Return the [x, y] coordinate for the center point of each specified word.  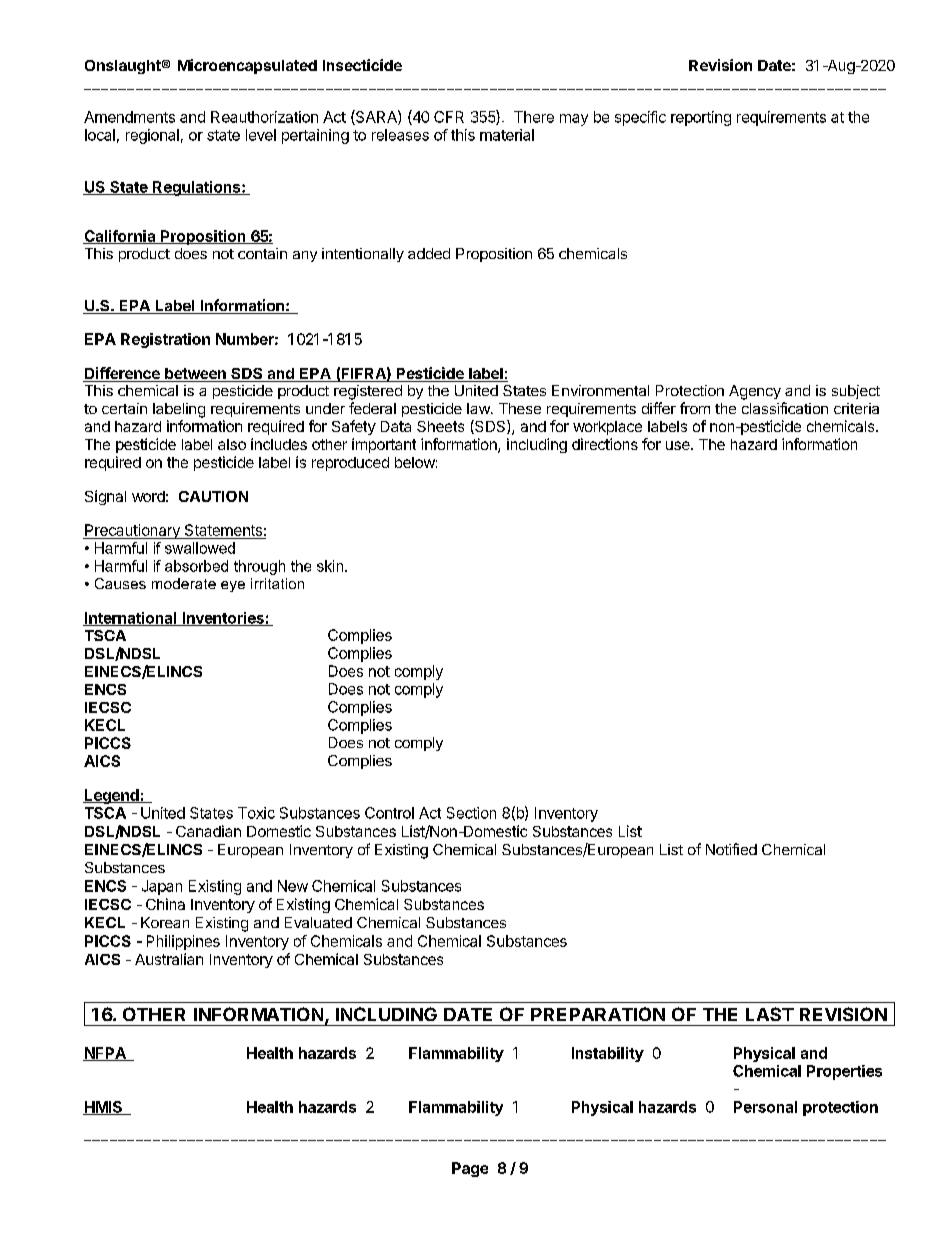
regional [152, 136]
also [232, 444]
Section [471, 813]
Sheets [440, 426]
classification [785, 408]
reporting [701, 118]
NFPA [105, 1054]
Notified [731, 849]
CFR [449, 117]
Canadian [208, 831]
